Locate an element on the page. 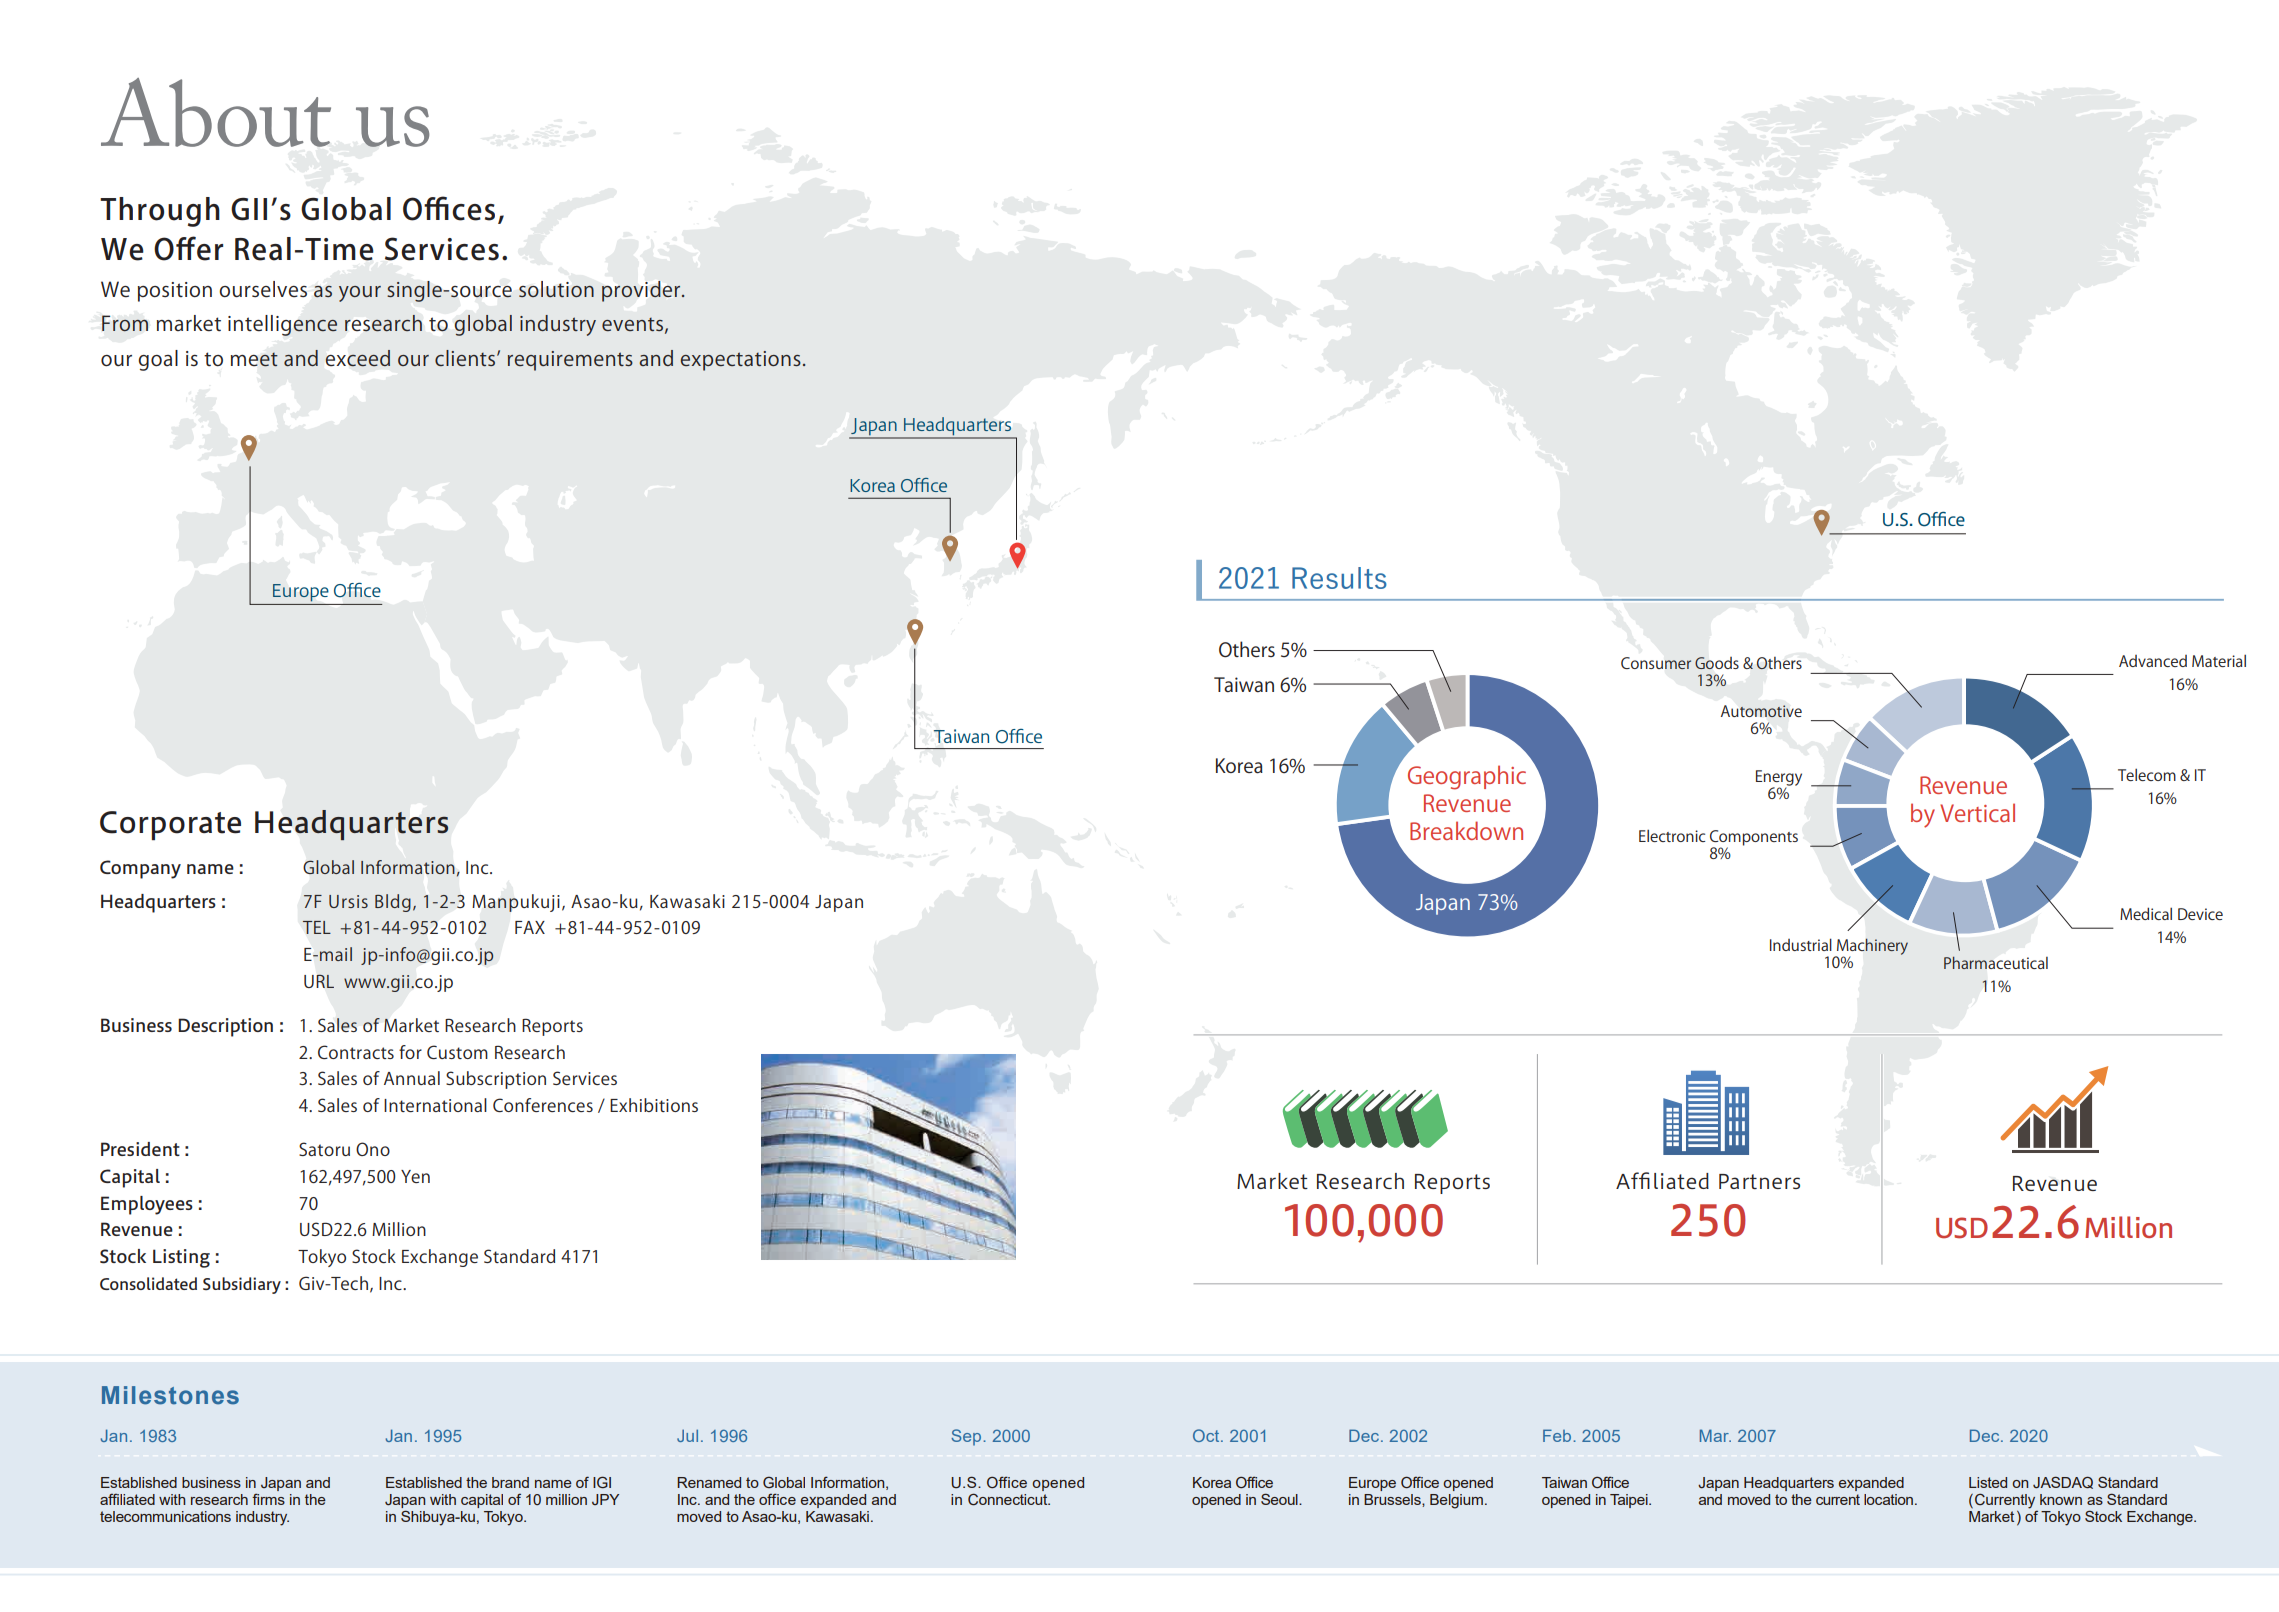 The width and height of the document is (2279, 1612). Oct is located at coordinates (1207, 1435).
